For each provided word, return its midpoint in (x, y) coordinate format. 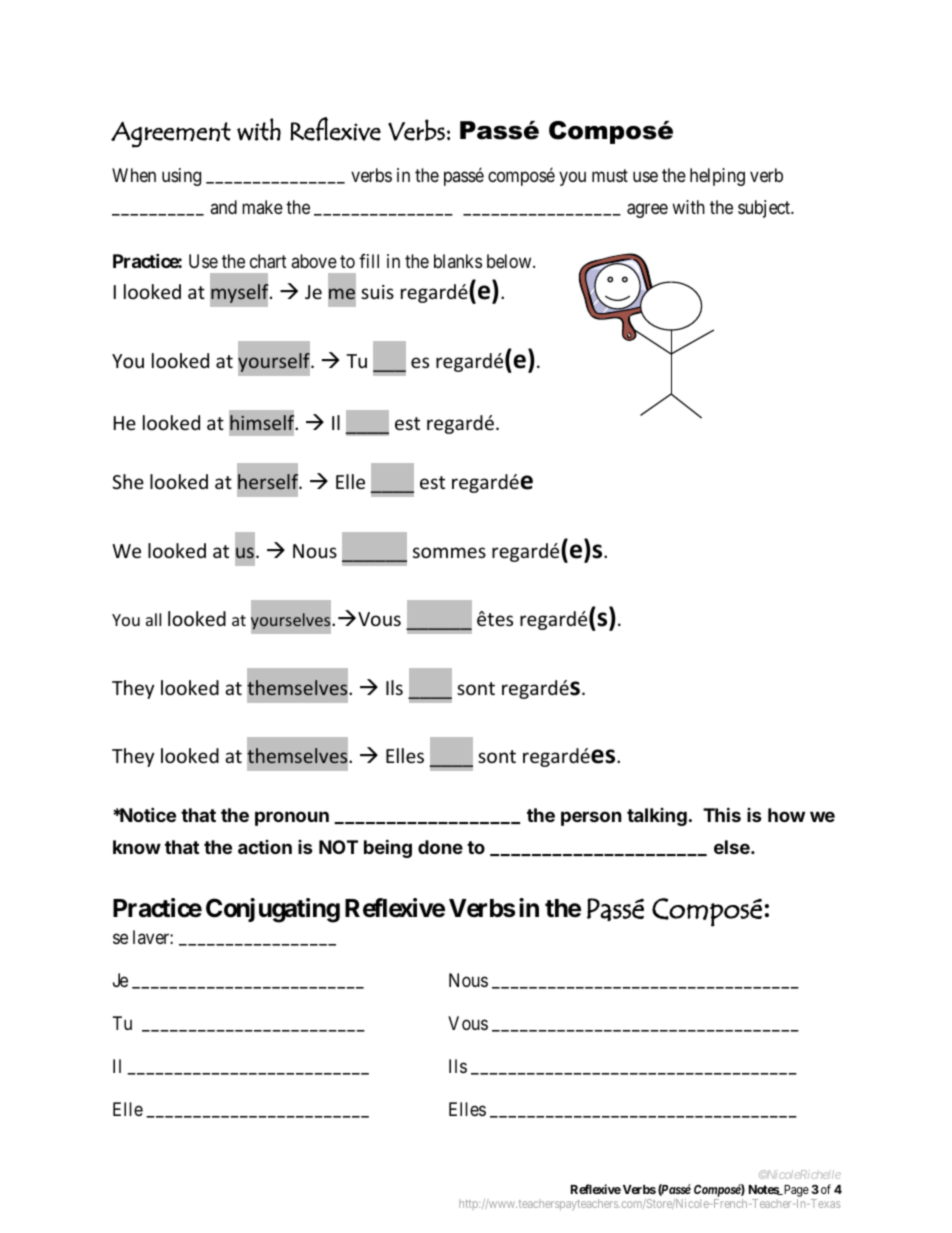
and (223, 207)
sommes (449, 552)
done (440, 847)
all (153, 619)
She (128, 481)
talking (657, 817)
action (265, 847)
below (510, 261)
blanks (458, 261)
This (722, 814)
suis (377, 292)
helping (717, 177)
